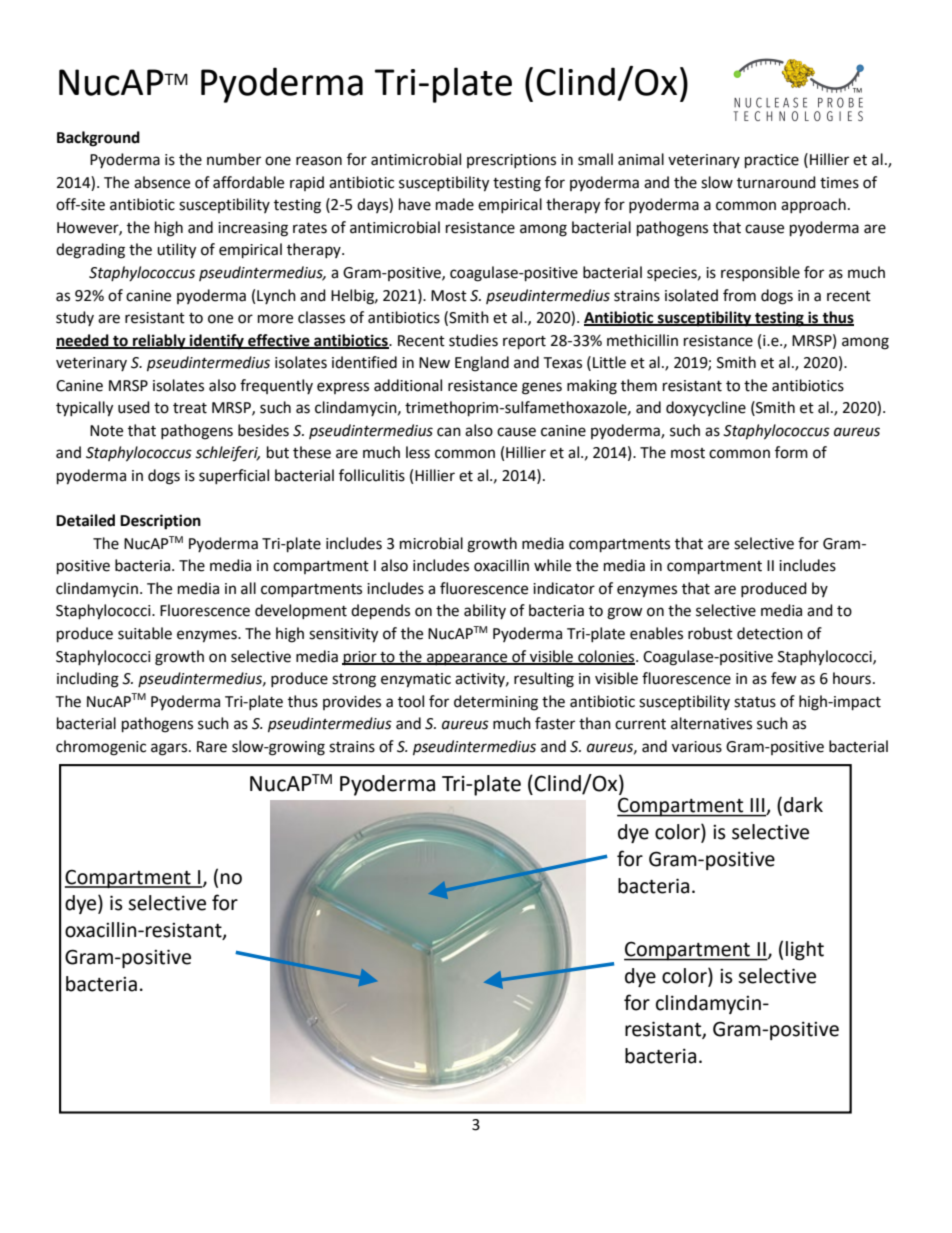 Image resolution: width=952 pixels, height=1233 pixels. I want to click on less, so click(418, 452).
